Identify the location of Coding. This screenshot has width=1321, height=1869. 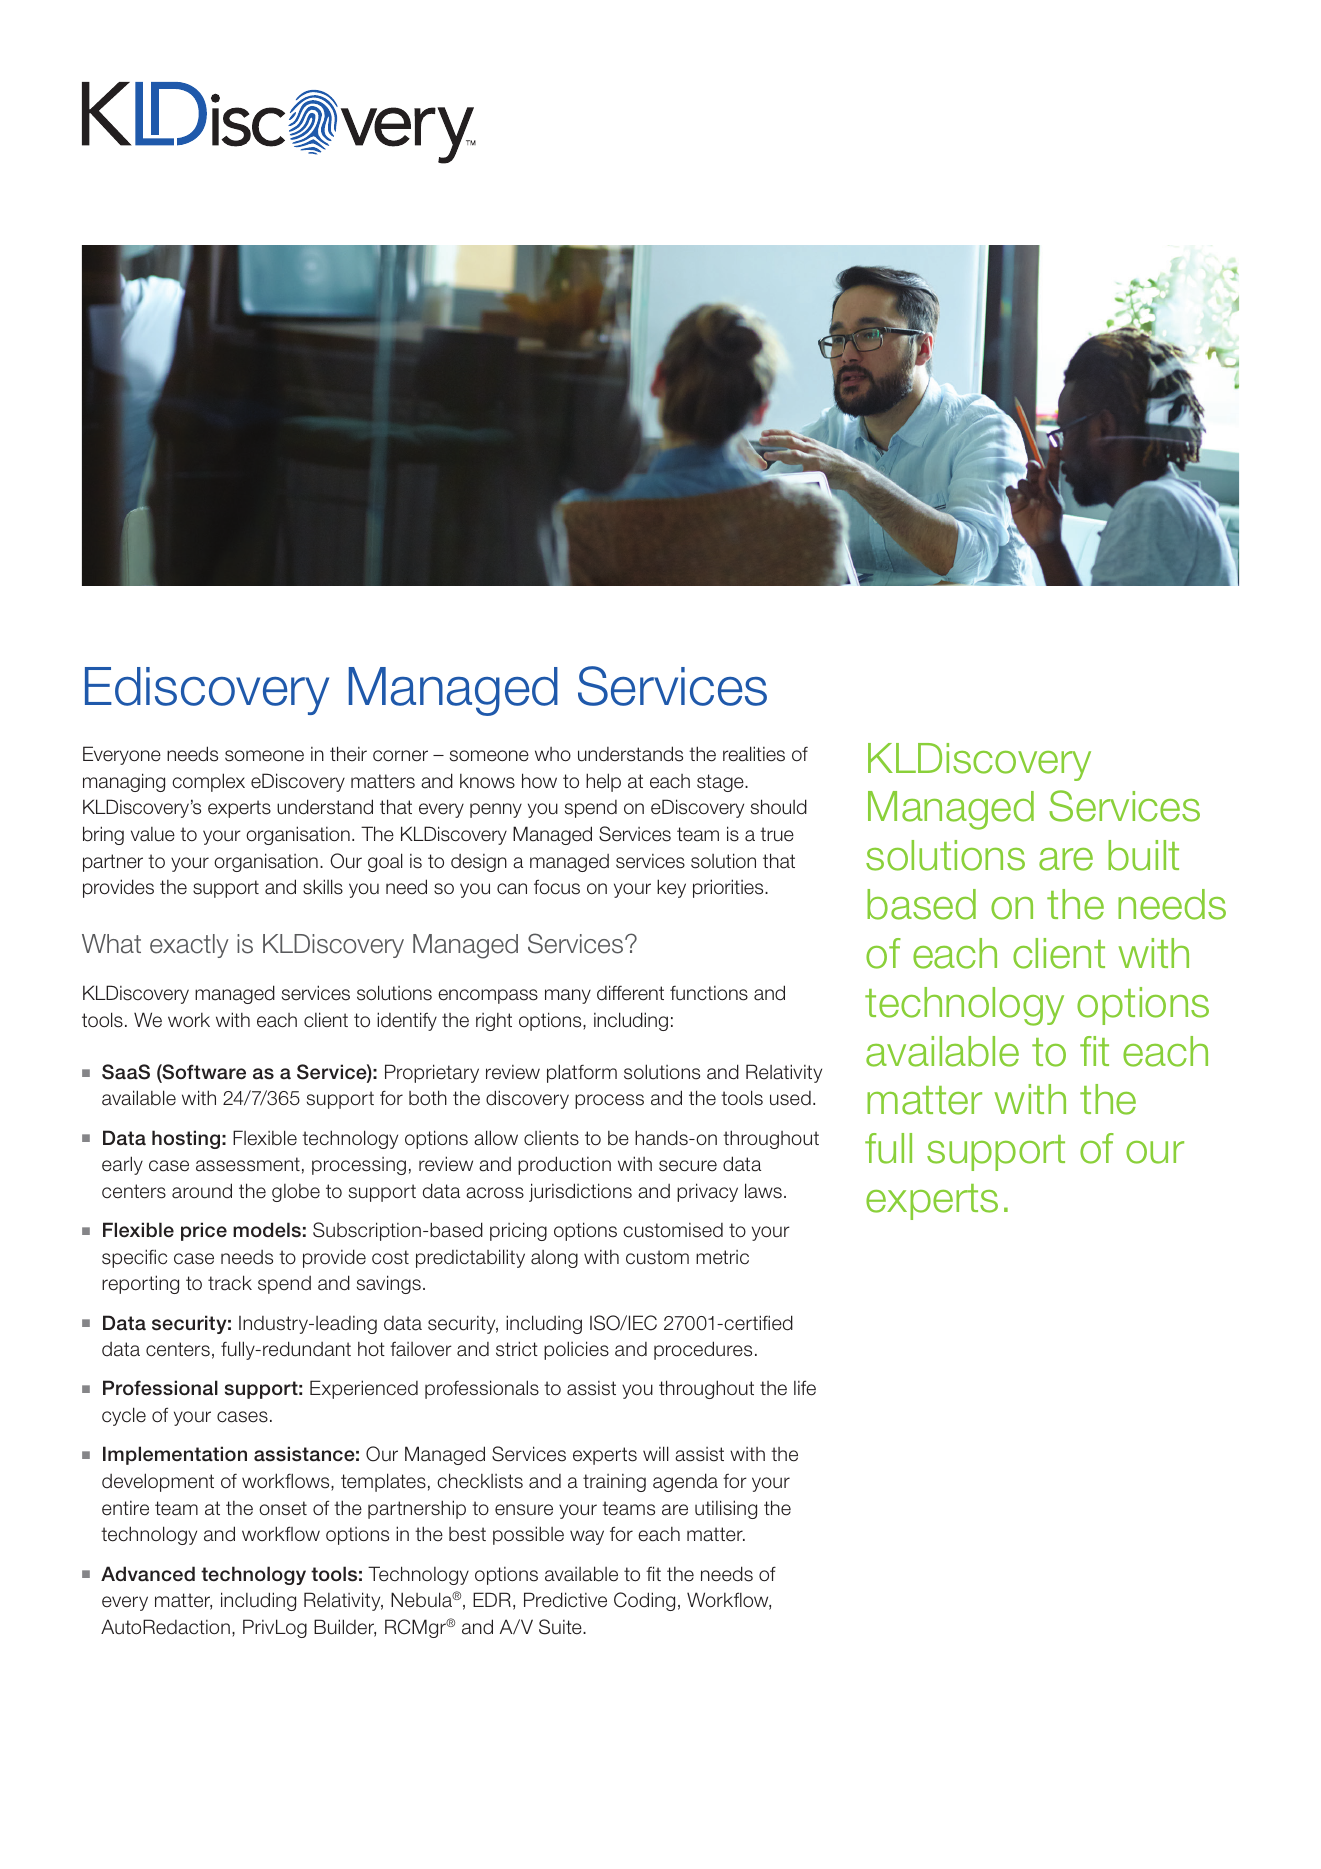
(644, 1601).
